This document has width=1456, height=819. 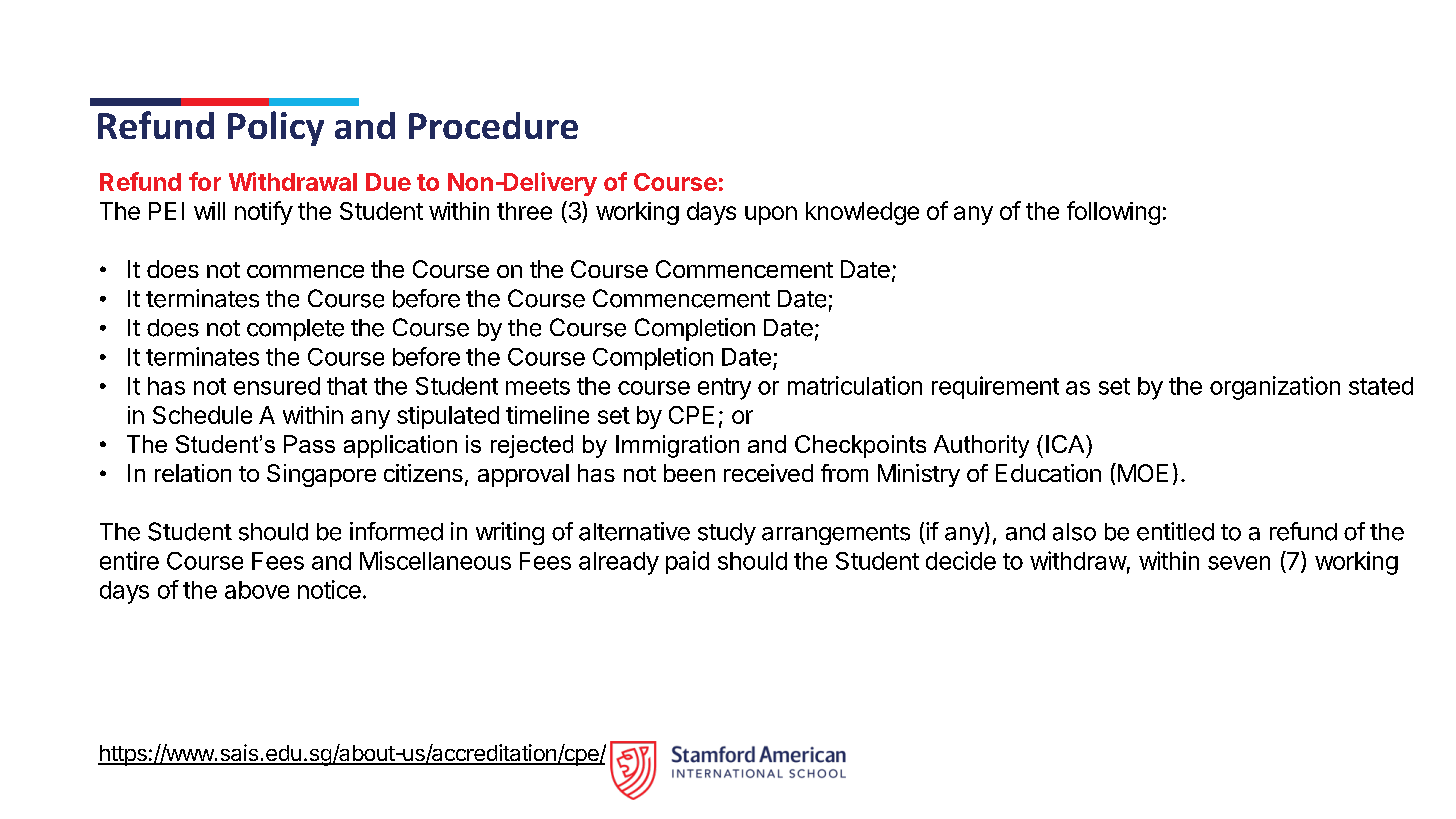 I want to click on above, so click(x=257, y=590).
